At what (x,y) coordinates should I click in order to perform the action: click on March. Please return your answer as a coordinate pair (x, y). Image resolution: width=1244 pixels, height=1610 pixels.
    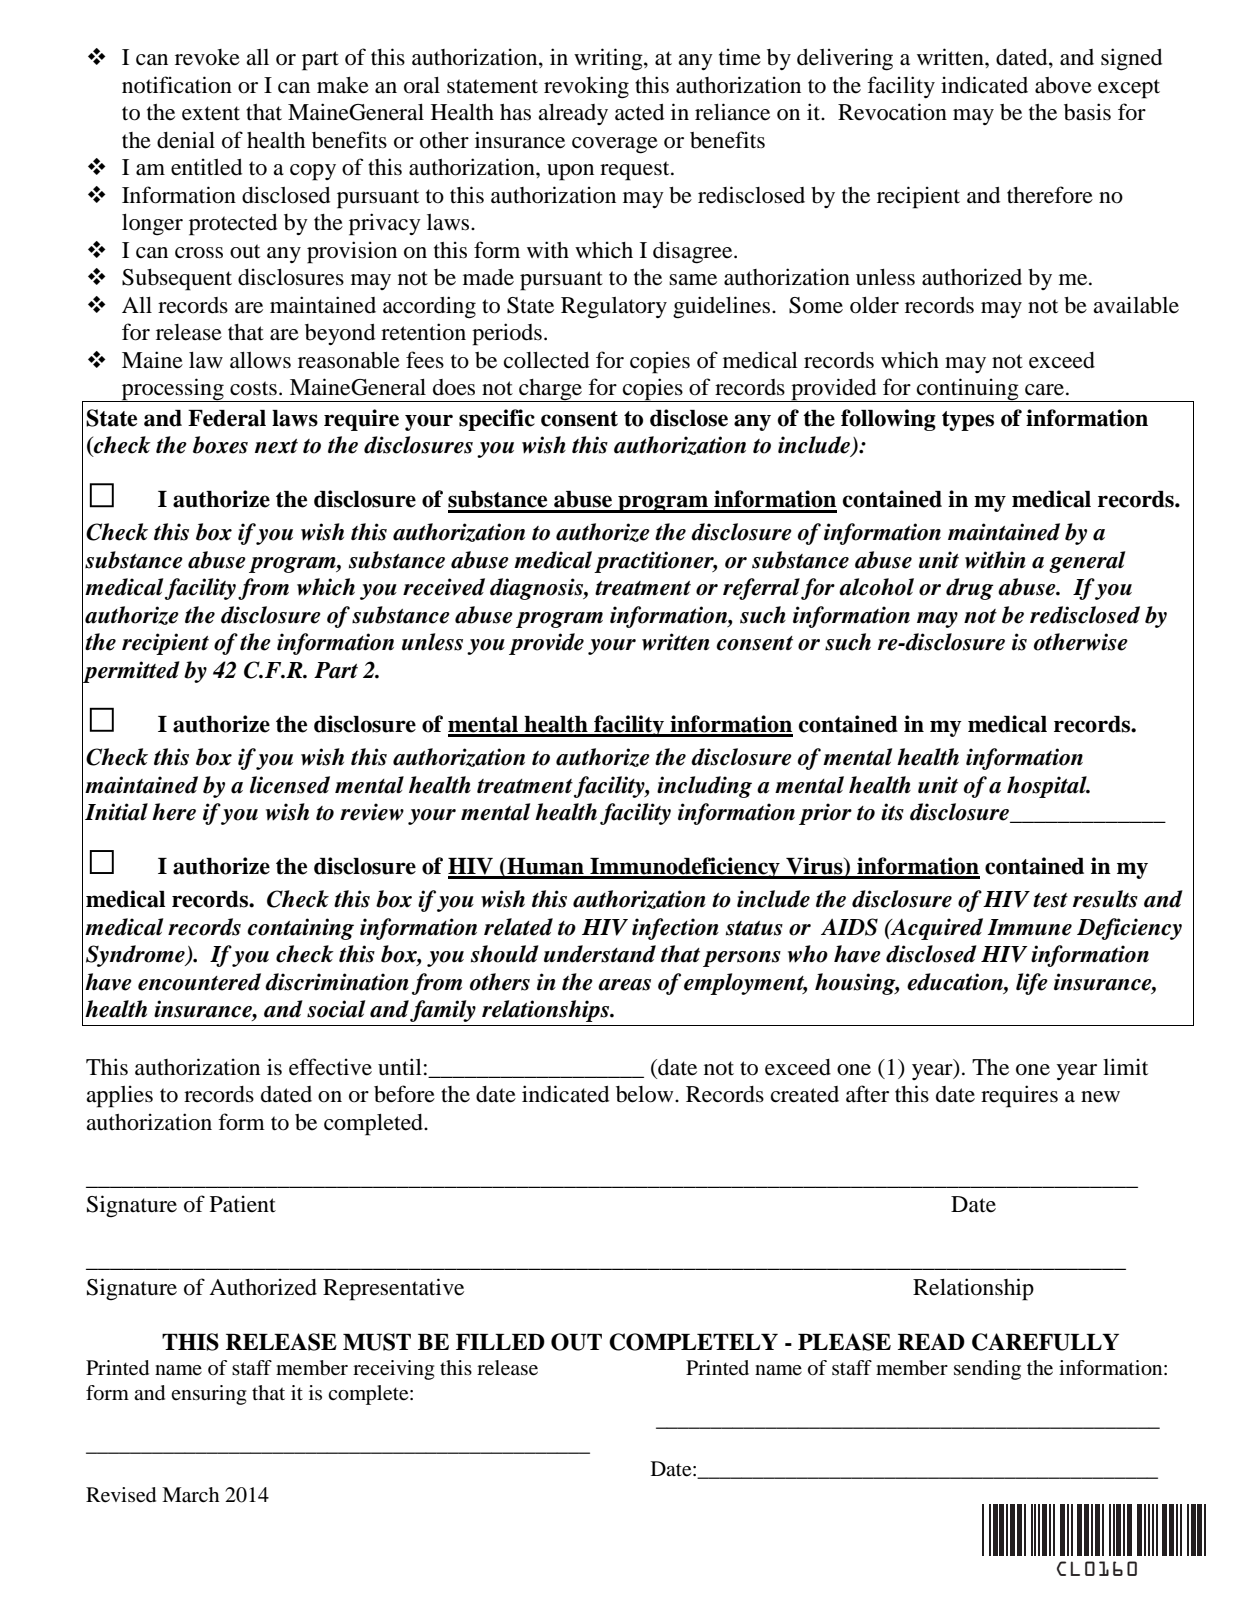
    Looking at the image, I should click on (190, 1495).
